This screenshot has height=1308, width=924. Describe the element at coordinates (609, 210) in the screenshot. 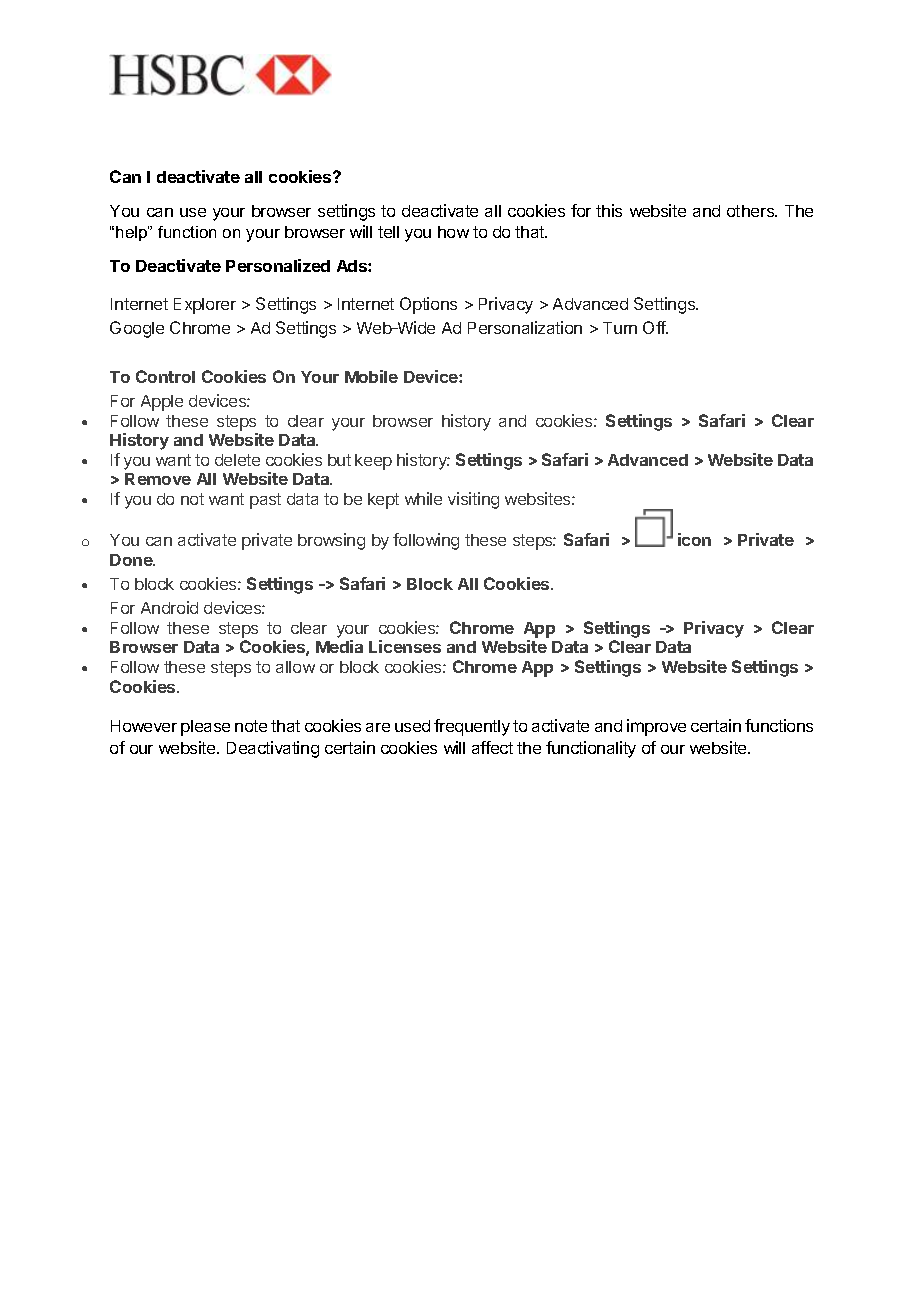

I see `this` at that location.
